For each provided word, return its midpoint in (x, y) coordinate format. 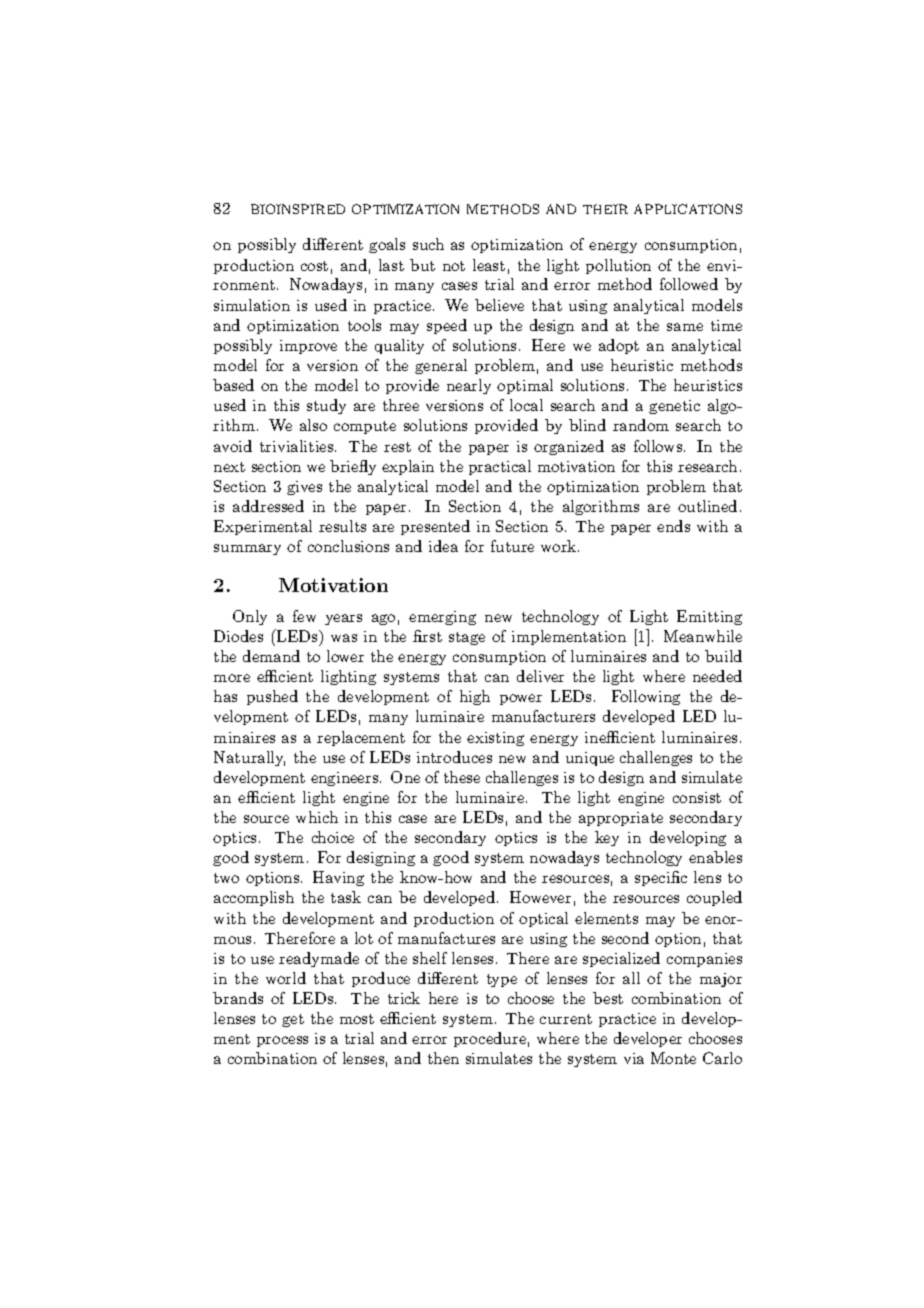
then (443, 1058)
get (293, 1020)
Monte (673, 1058)
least (489, 265)
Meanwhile (703, 636)
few (304, 616)
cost (314, 266)
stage (467, 638)
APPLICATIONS (688, 209)
